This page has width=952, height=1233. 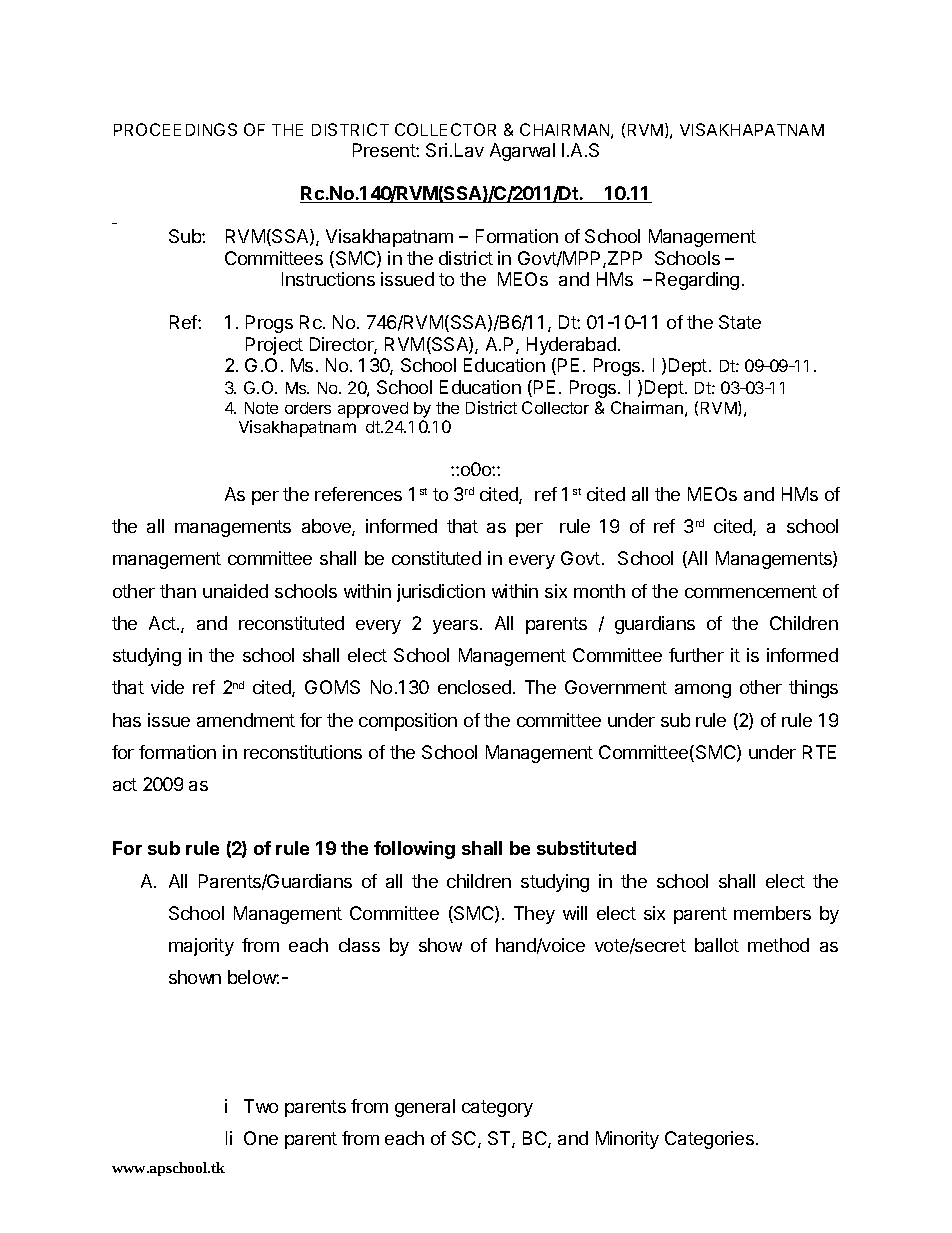 What do you see at coordinates (261, 1106) in the page?
I see `Two` at bounding box center [261, 1106].
